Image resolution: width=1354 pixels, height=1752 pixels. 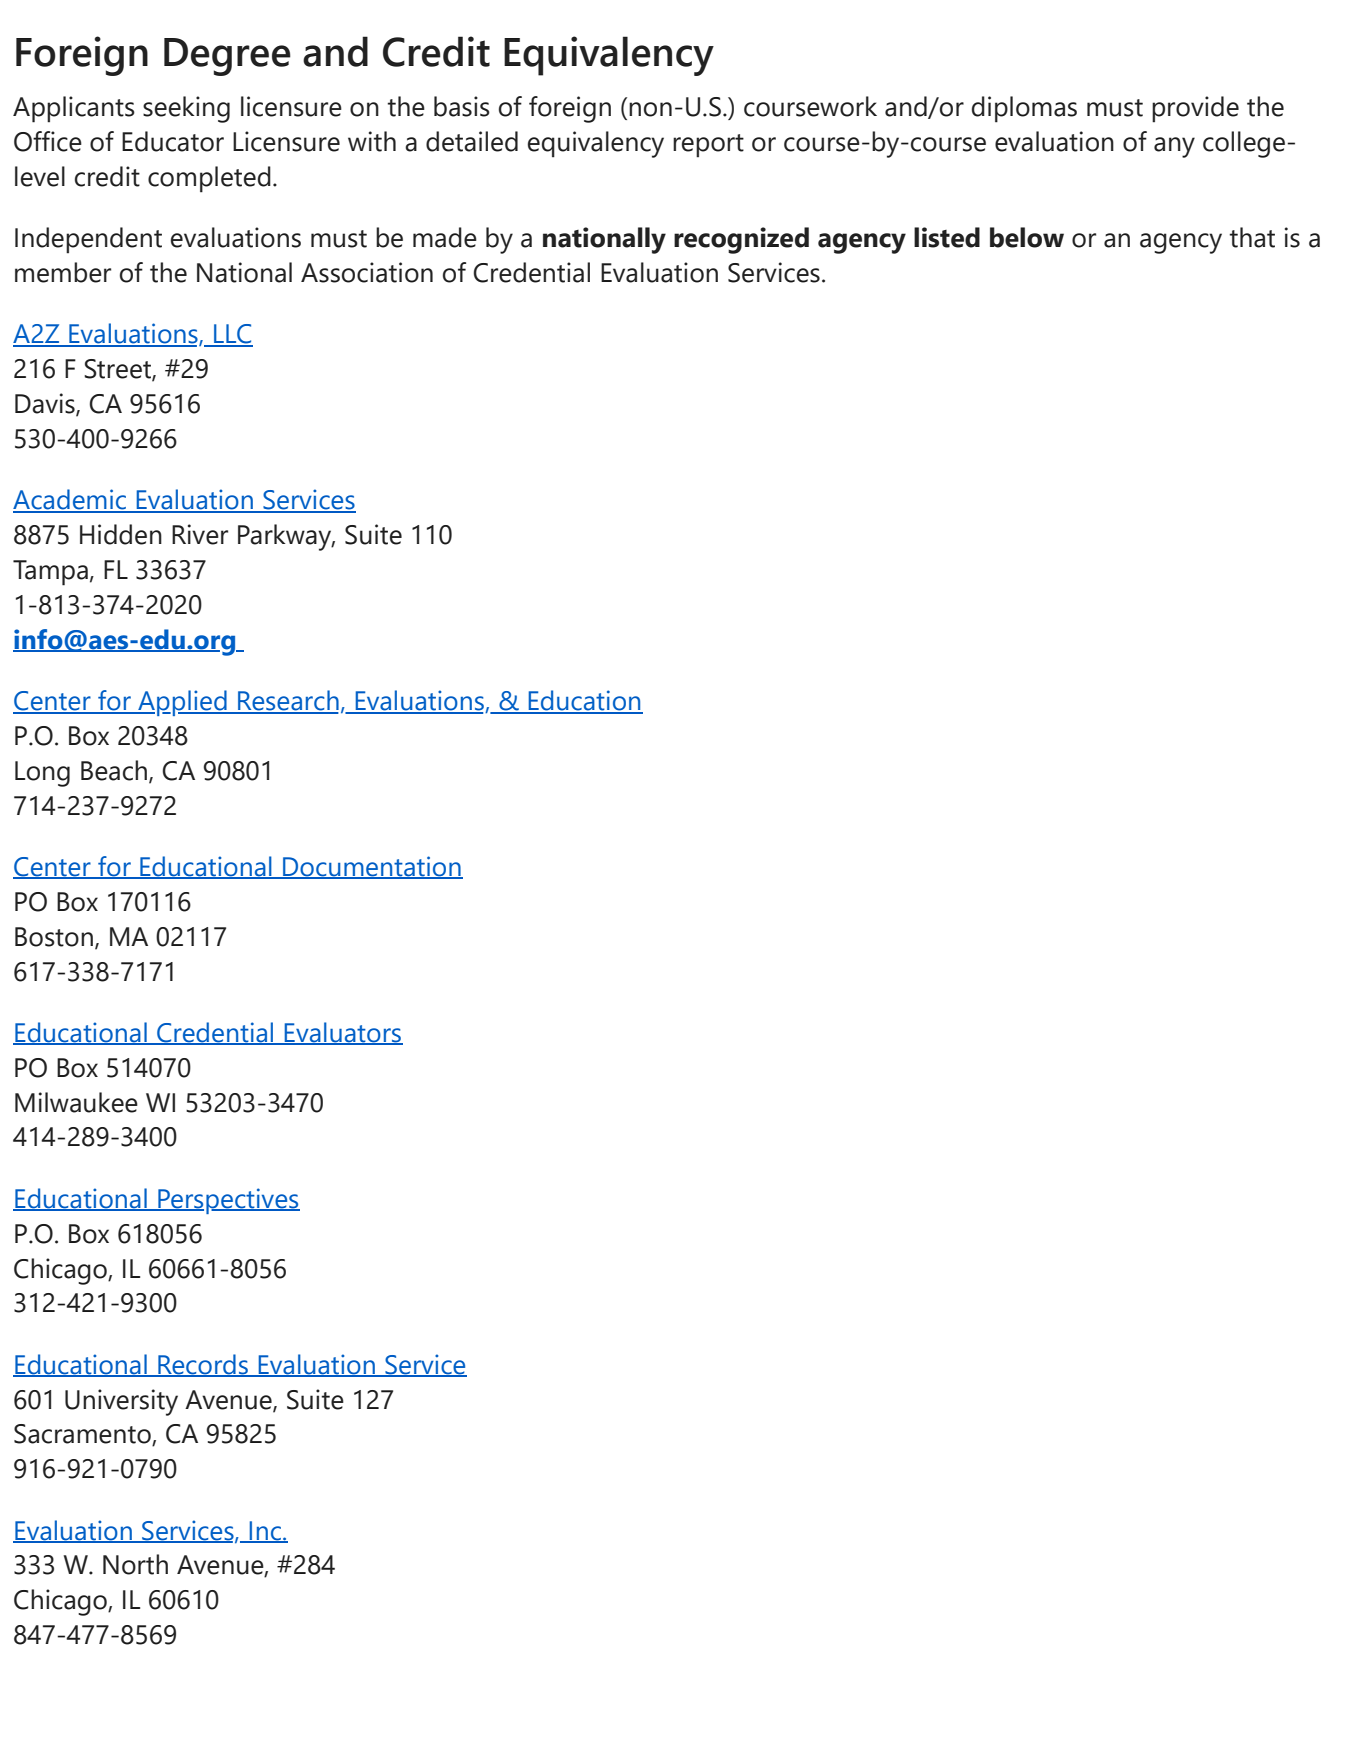 What do you see at coordinates (265, 1531) in the page?
I see `Inc` at bounding box center [265, 1531].
